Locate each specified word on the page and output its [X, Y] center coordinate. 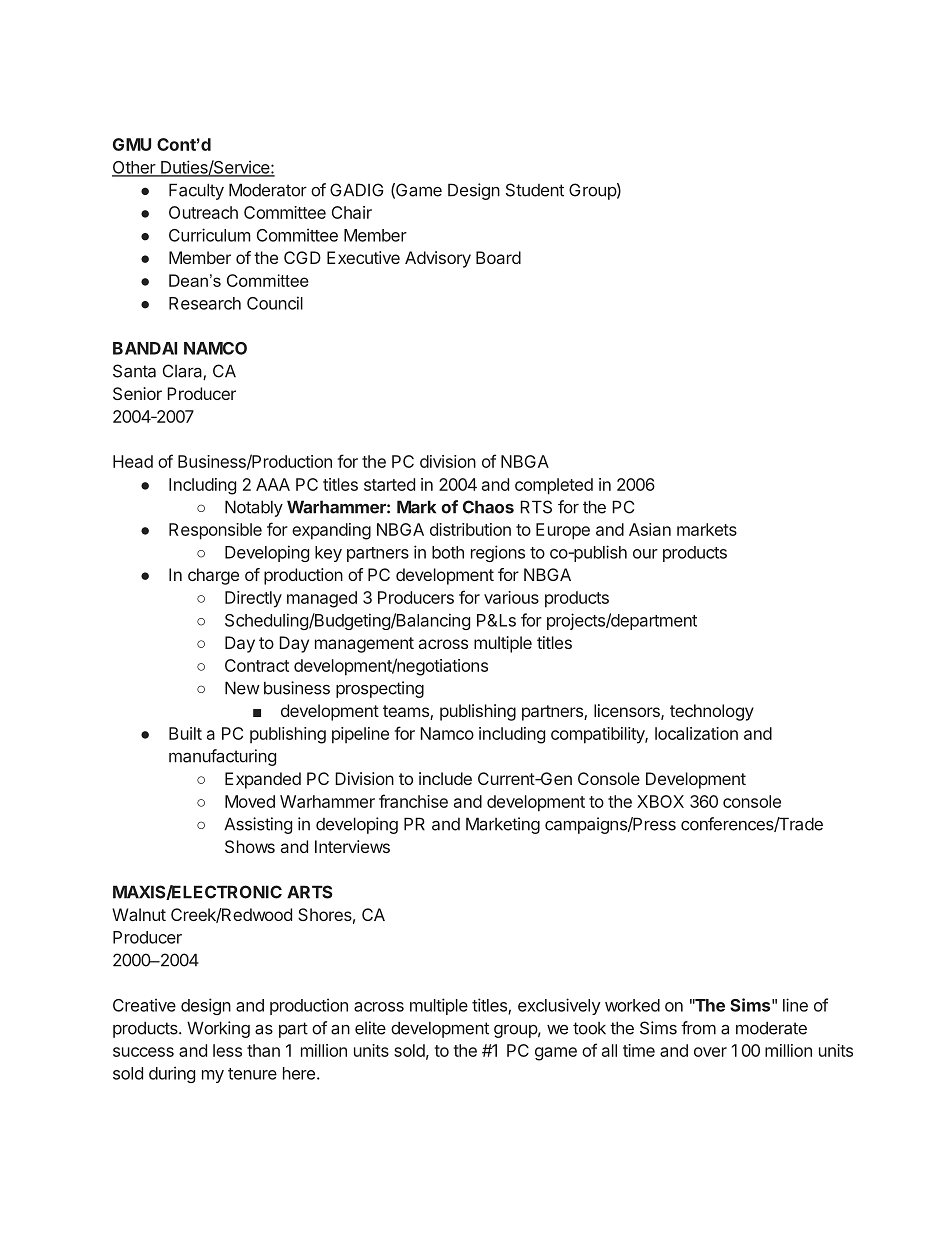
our [645, 554]
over [710, 1052]
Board [498, 257]
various [511, 597]
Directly [253, 599]
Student [535, 190]
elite [370, 1028]
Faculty [196, 191]
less [227, 1050]
